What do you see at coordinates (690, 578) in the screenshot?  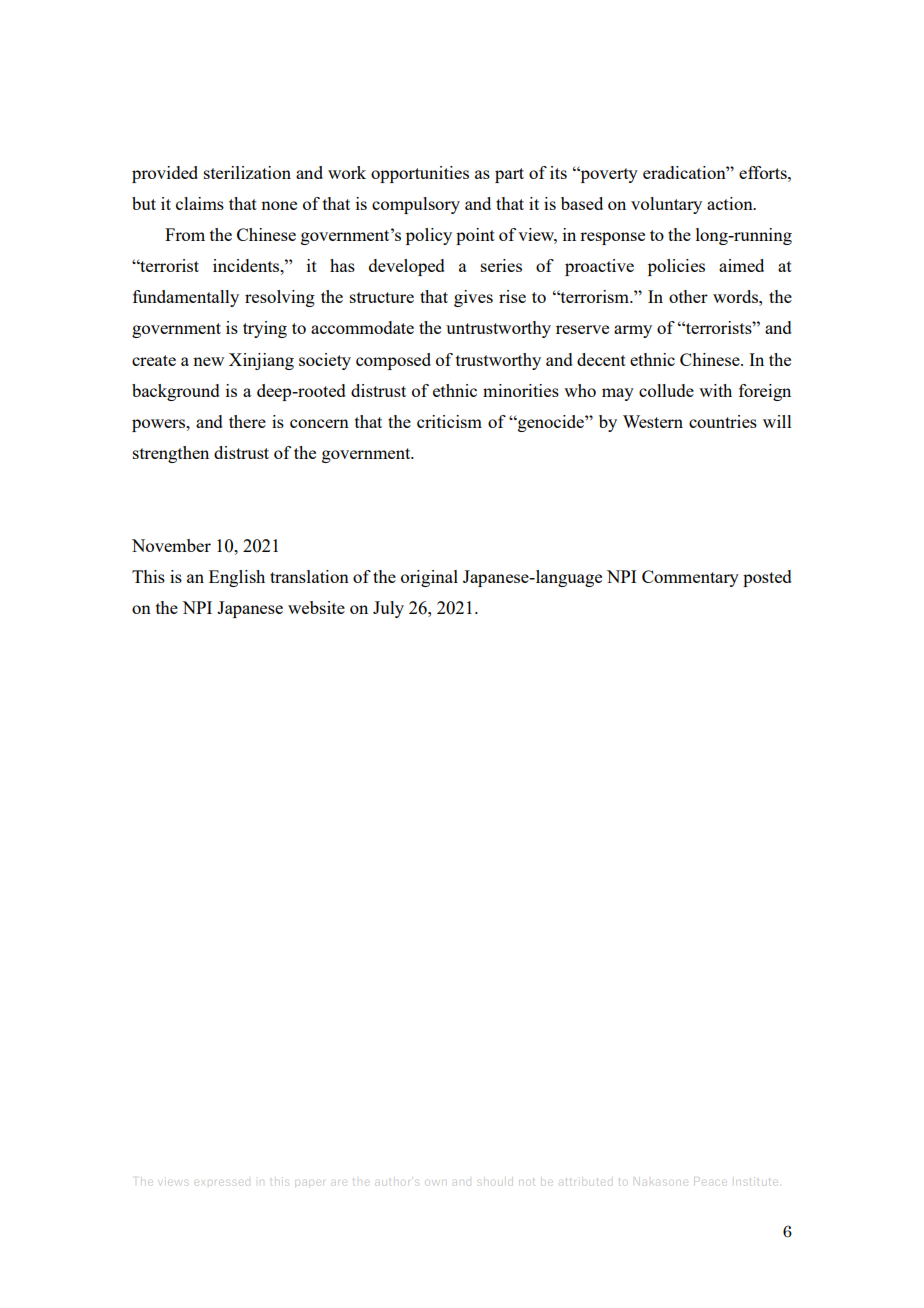 I see `Commentary` at bounding box center [690, 578].
